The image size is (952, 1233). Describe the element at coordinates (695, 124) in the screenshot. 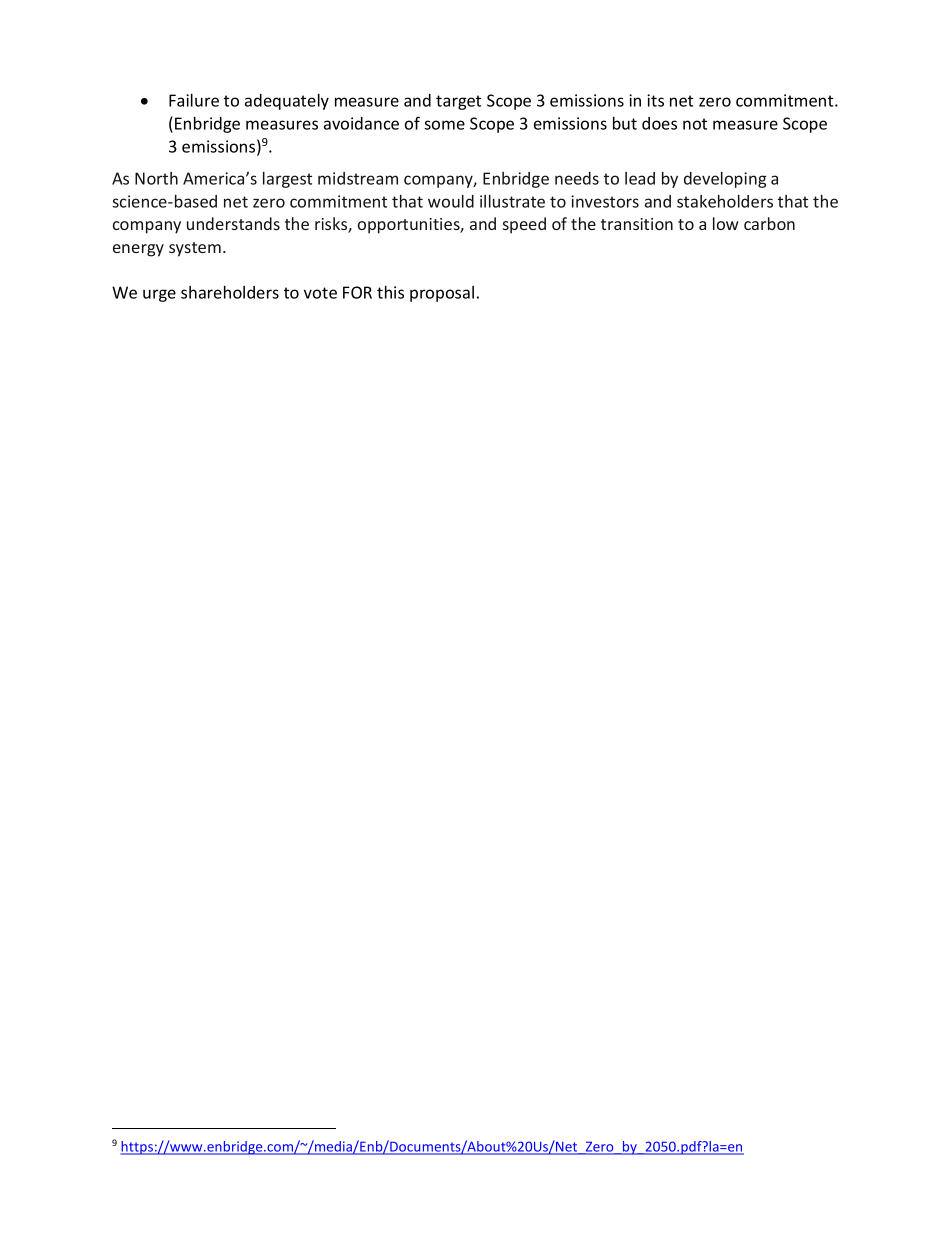

I see `not` at that location.
